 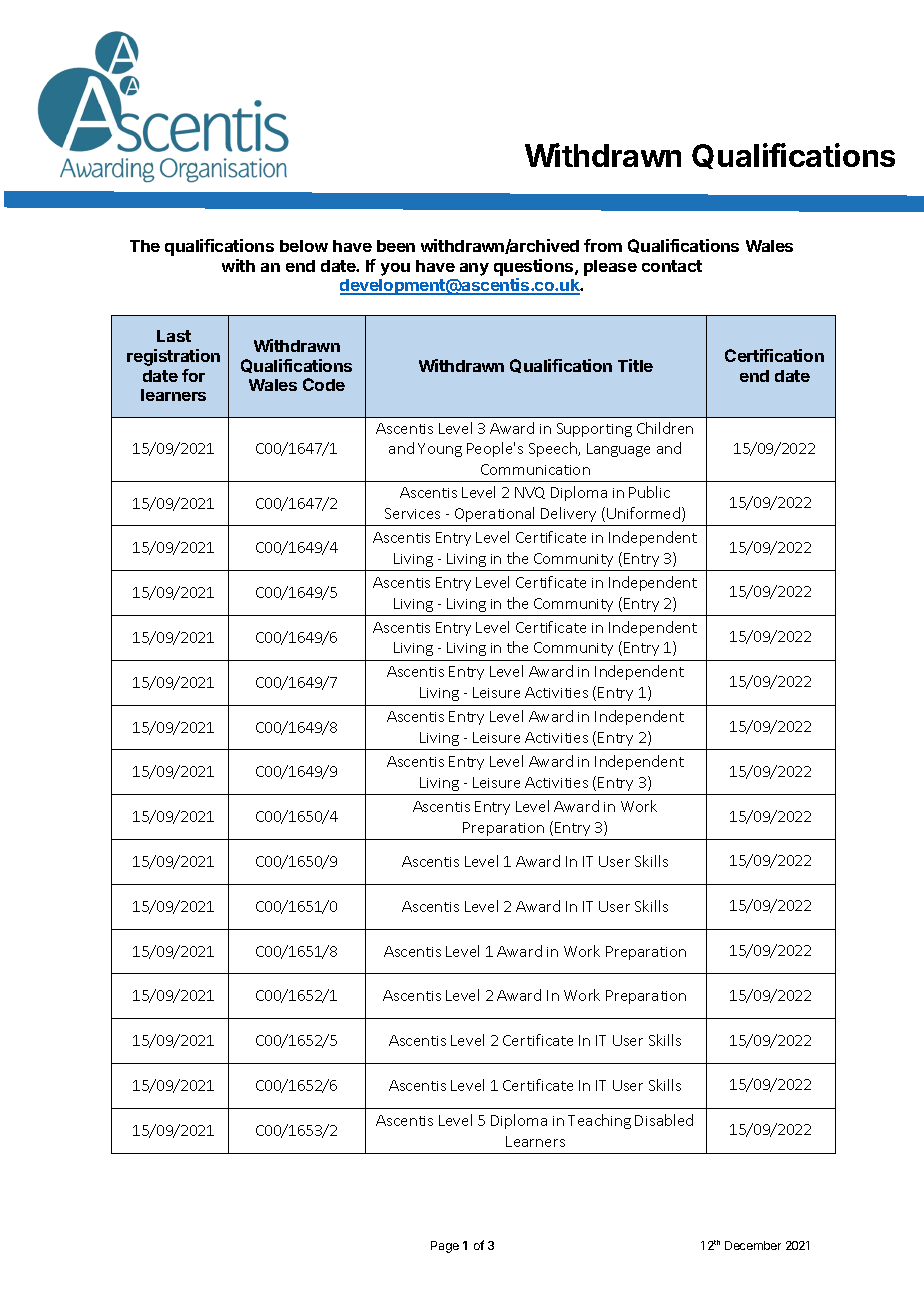 I want to click on December, so click(x=753, y=1245).
